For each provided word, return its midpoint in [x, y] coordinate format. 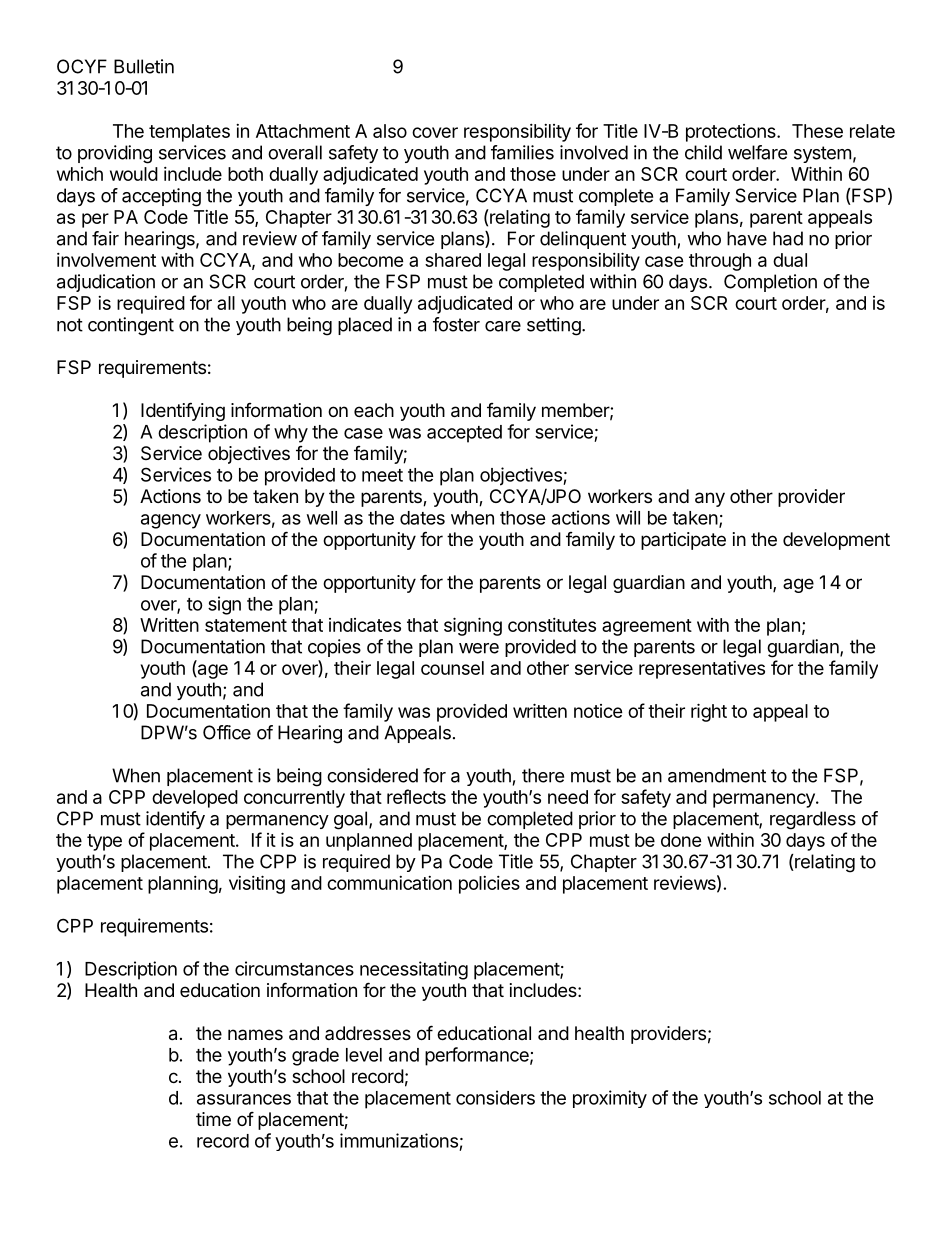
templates [189, 133]
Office [227, 732]
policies [489, 885]
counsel [452, 668]
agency [171, 521]
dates [422, 518]
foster [456, 324]
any [710, 499]
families [522, 152]
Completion [770, 283]
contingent [131, 326]
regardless [813, 820]
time [213, 1119]
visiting [257, 884]
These [817, 131]
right [709, 712]
